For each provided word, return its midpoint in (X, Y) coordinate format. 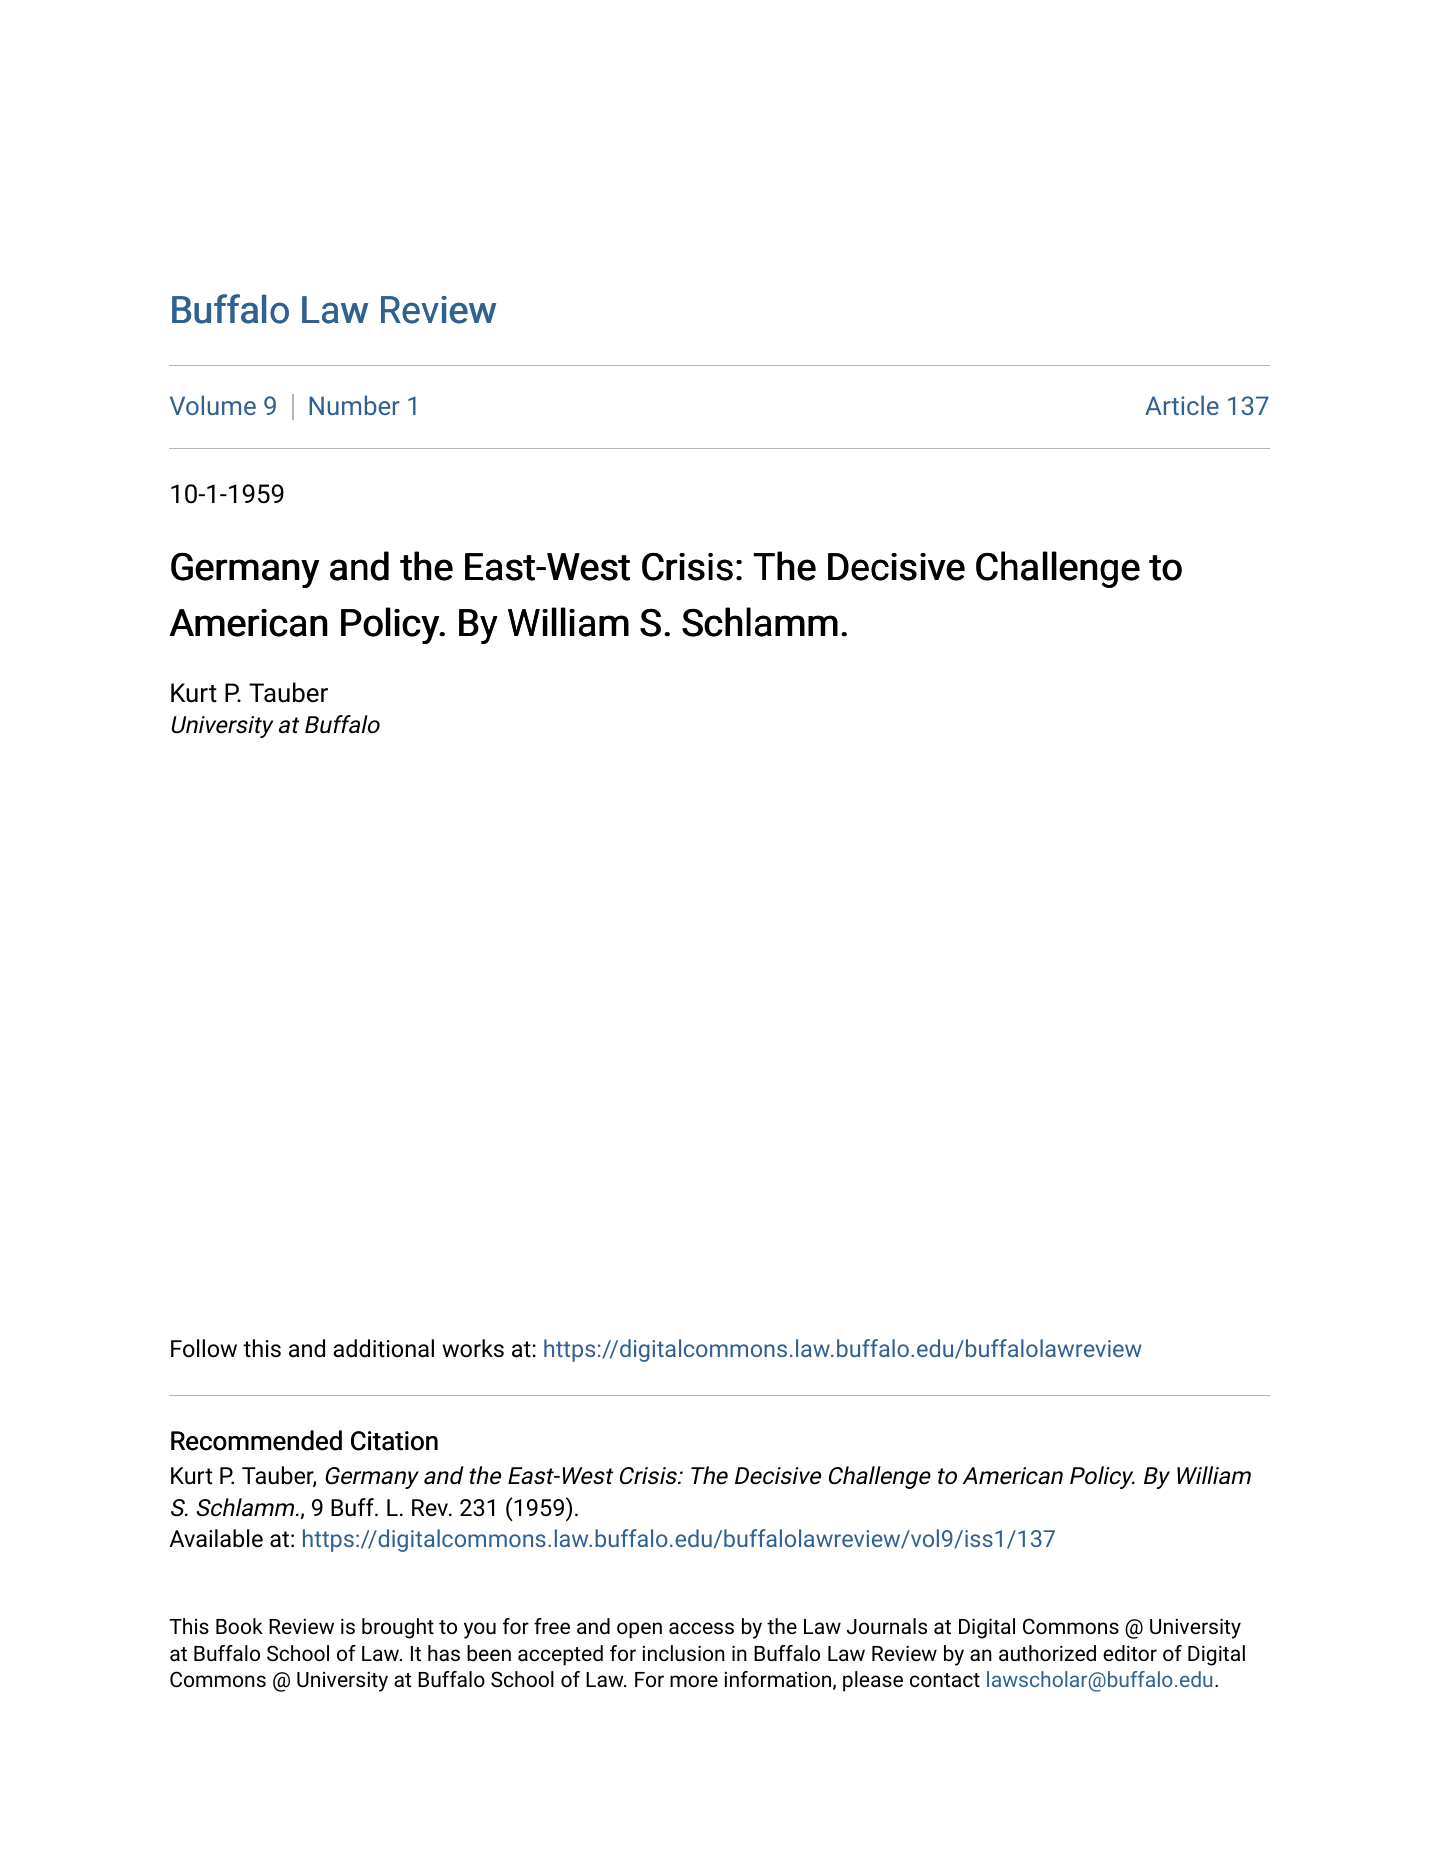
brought (398, 1628)
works (473, 1348)
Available (216, 1538)
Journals (887, 1626)
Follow (204, 1348)
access (701, 1628)
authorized (1047, 1653)
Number (354, 405)
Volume (213, 405)
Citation (394, 1441)
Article (1182, 405)
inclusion (684, 1653)
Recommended (256, 1440)
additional (383, 1348)
